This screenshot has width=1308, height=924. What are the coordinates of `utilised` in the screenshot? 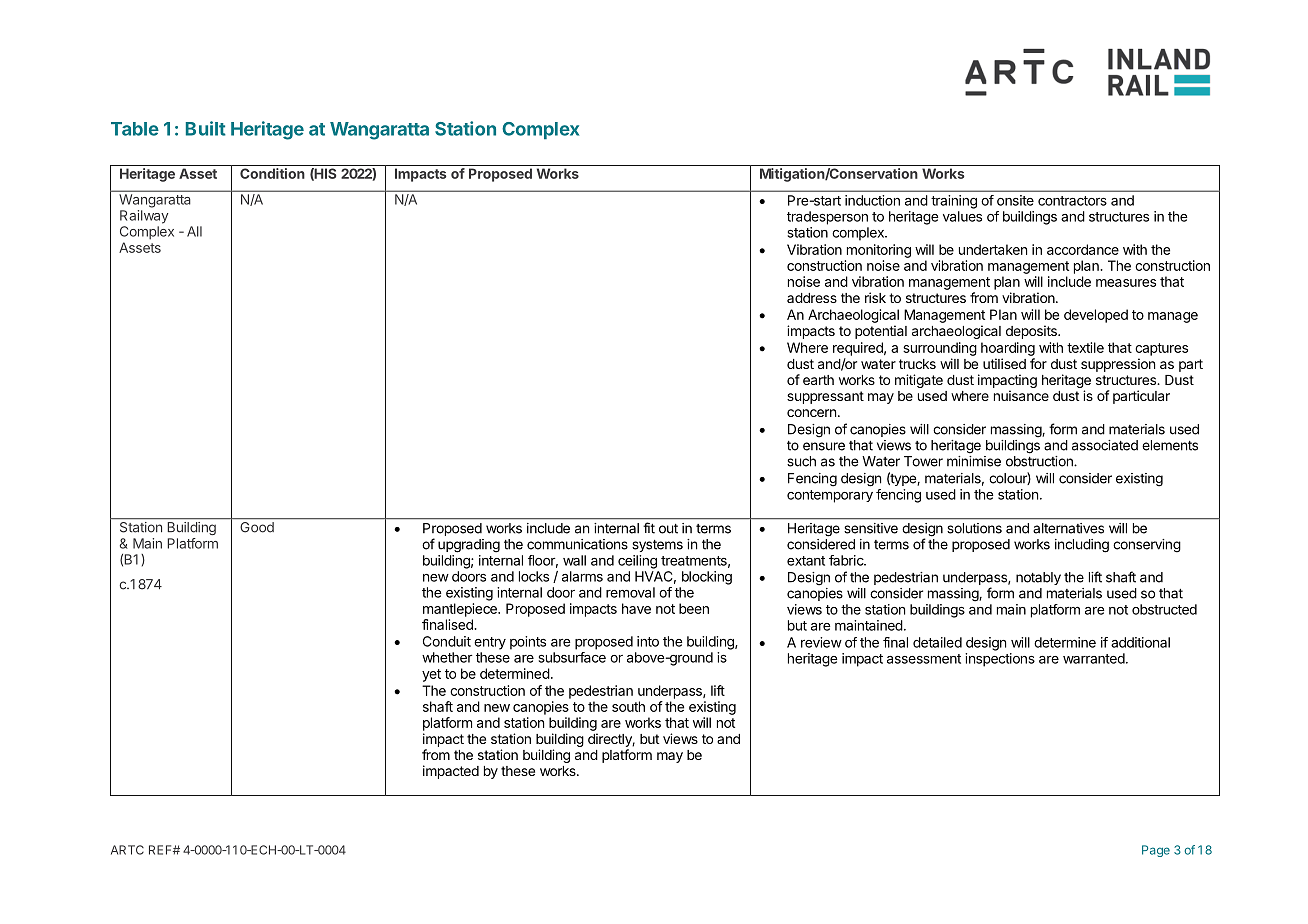 It's located at (1004, 363).
